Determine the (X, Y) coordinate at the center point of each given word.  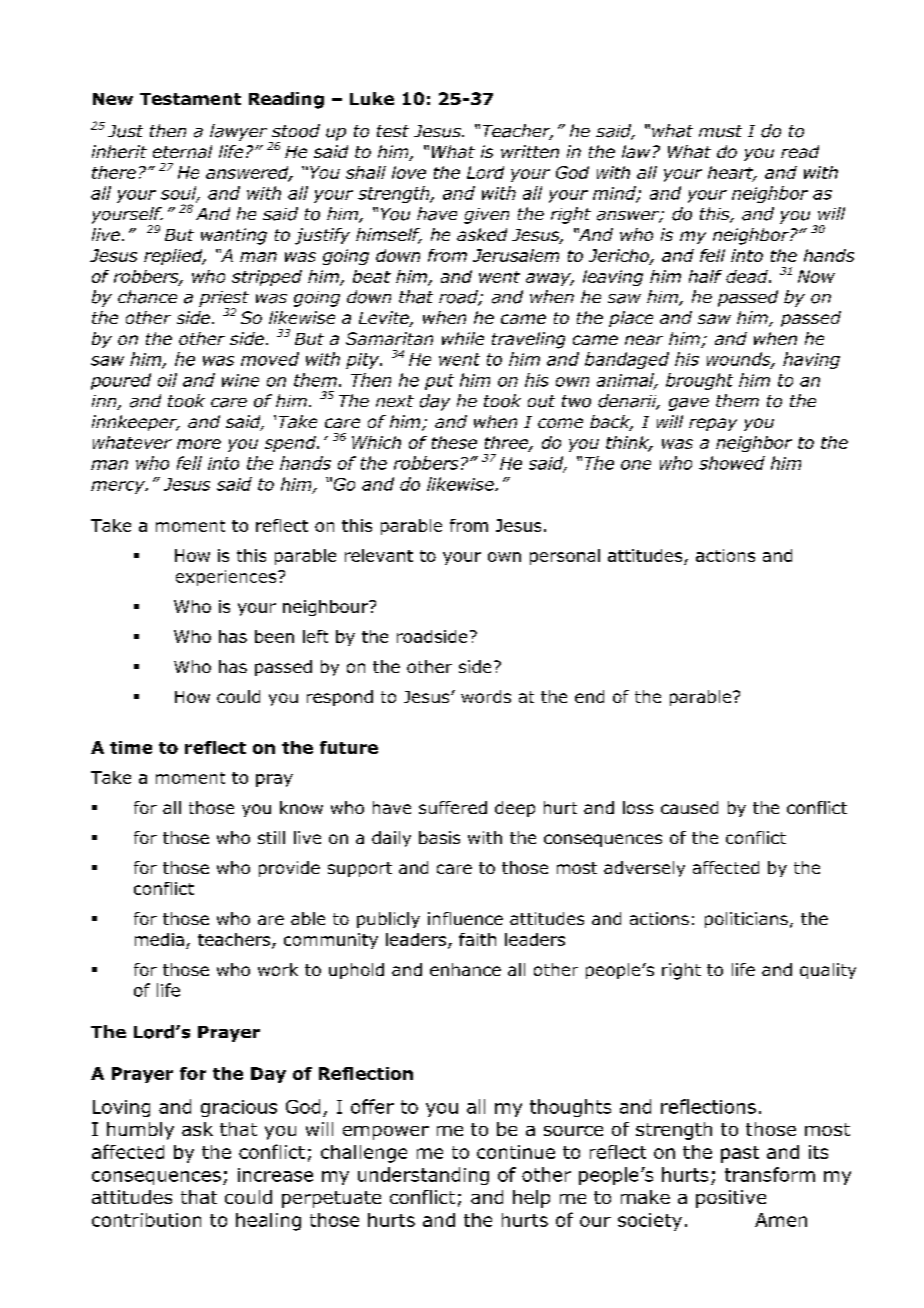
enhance (465, 969)
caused (689, 807)
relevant (379, 555)
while (463, 338)
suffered (453, 807)
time (131, 747)
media (159, 939)
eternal (182, 151)
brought (699, 381)
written (530, 151)
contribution (146, 1220)
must (720, 131)
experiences (227, 578)
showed (732, 463)
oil (167, 380)
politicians (746, 920)
